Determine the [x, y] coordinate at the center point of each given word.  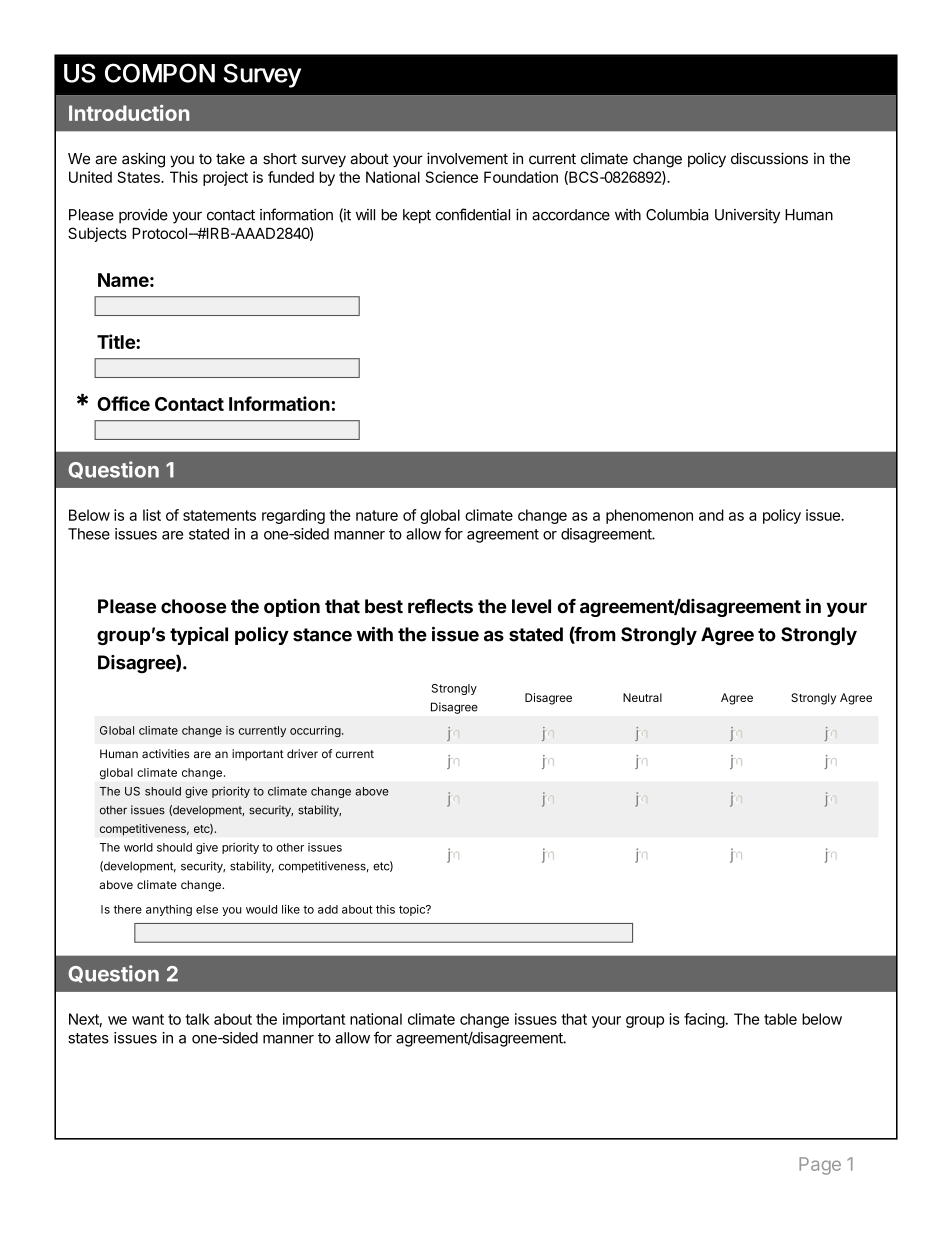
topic [413, 910]
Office [123, 403]
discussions [769, 158]
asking [143, 160]
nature [377, 515]
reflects [440, 606]
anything [169, 910]
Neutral [642, 697]
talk [197, 1019]
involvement [467, 158]
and [711, 515]
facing [704, 1020]
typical [199, 636]
